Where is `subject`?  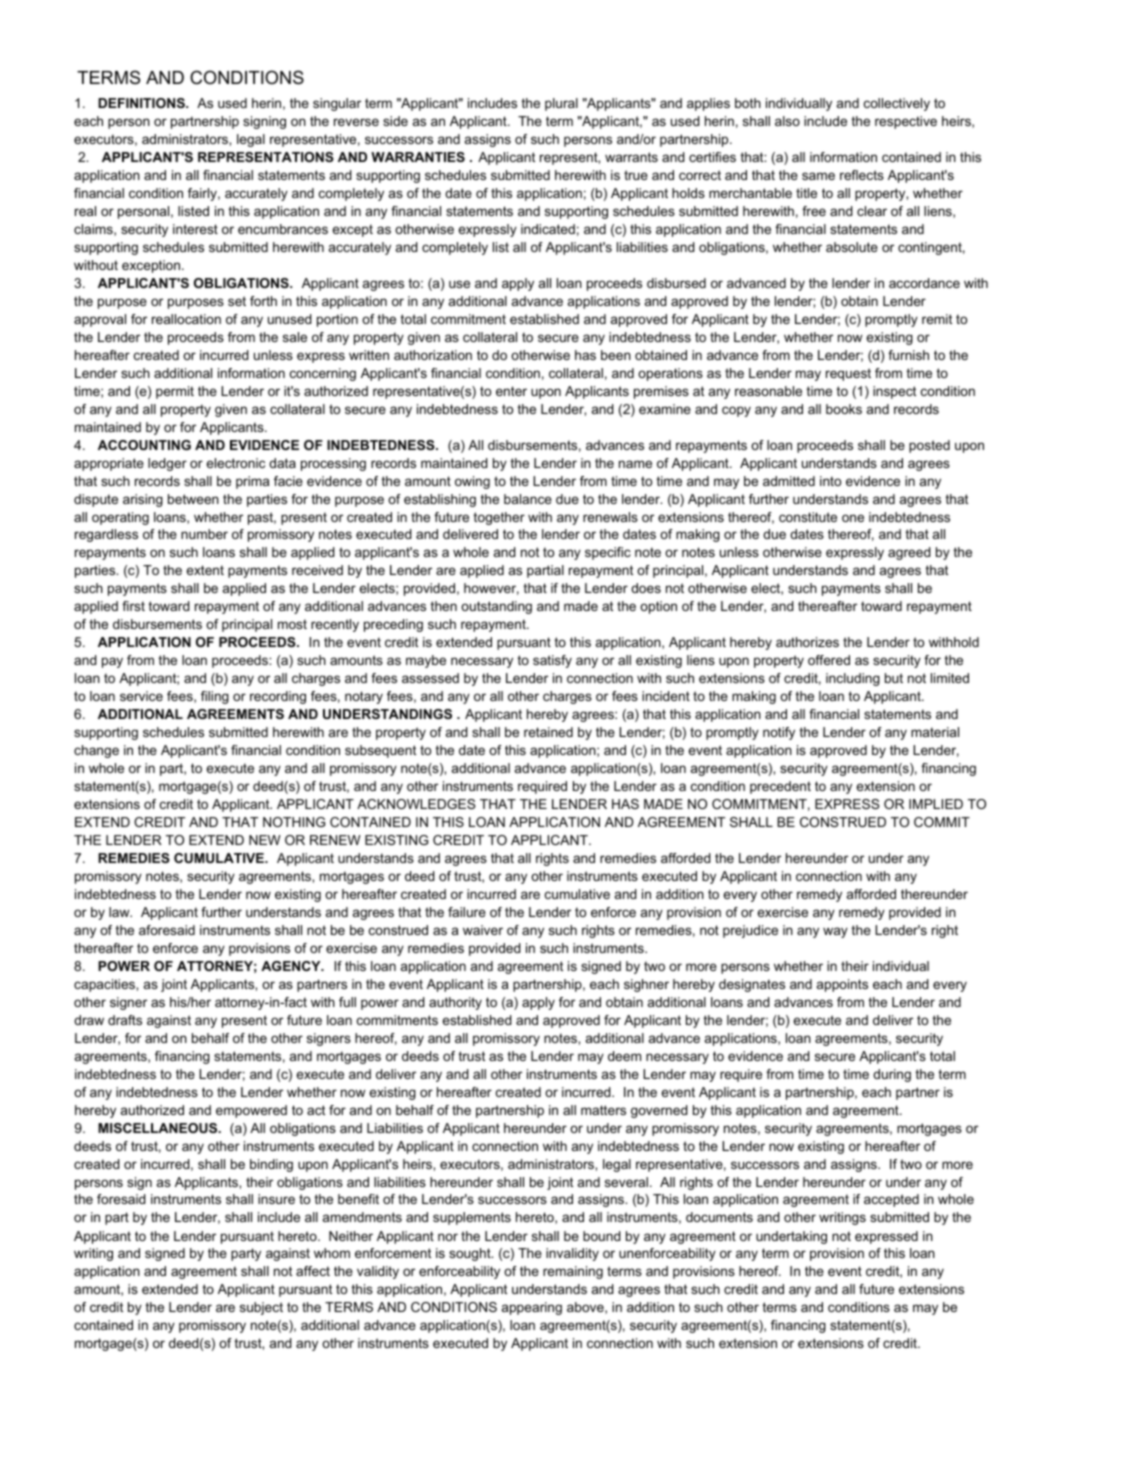
subject is located at coordinates (261, 1308).
